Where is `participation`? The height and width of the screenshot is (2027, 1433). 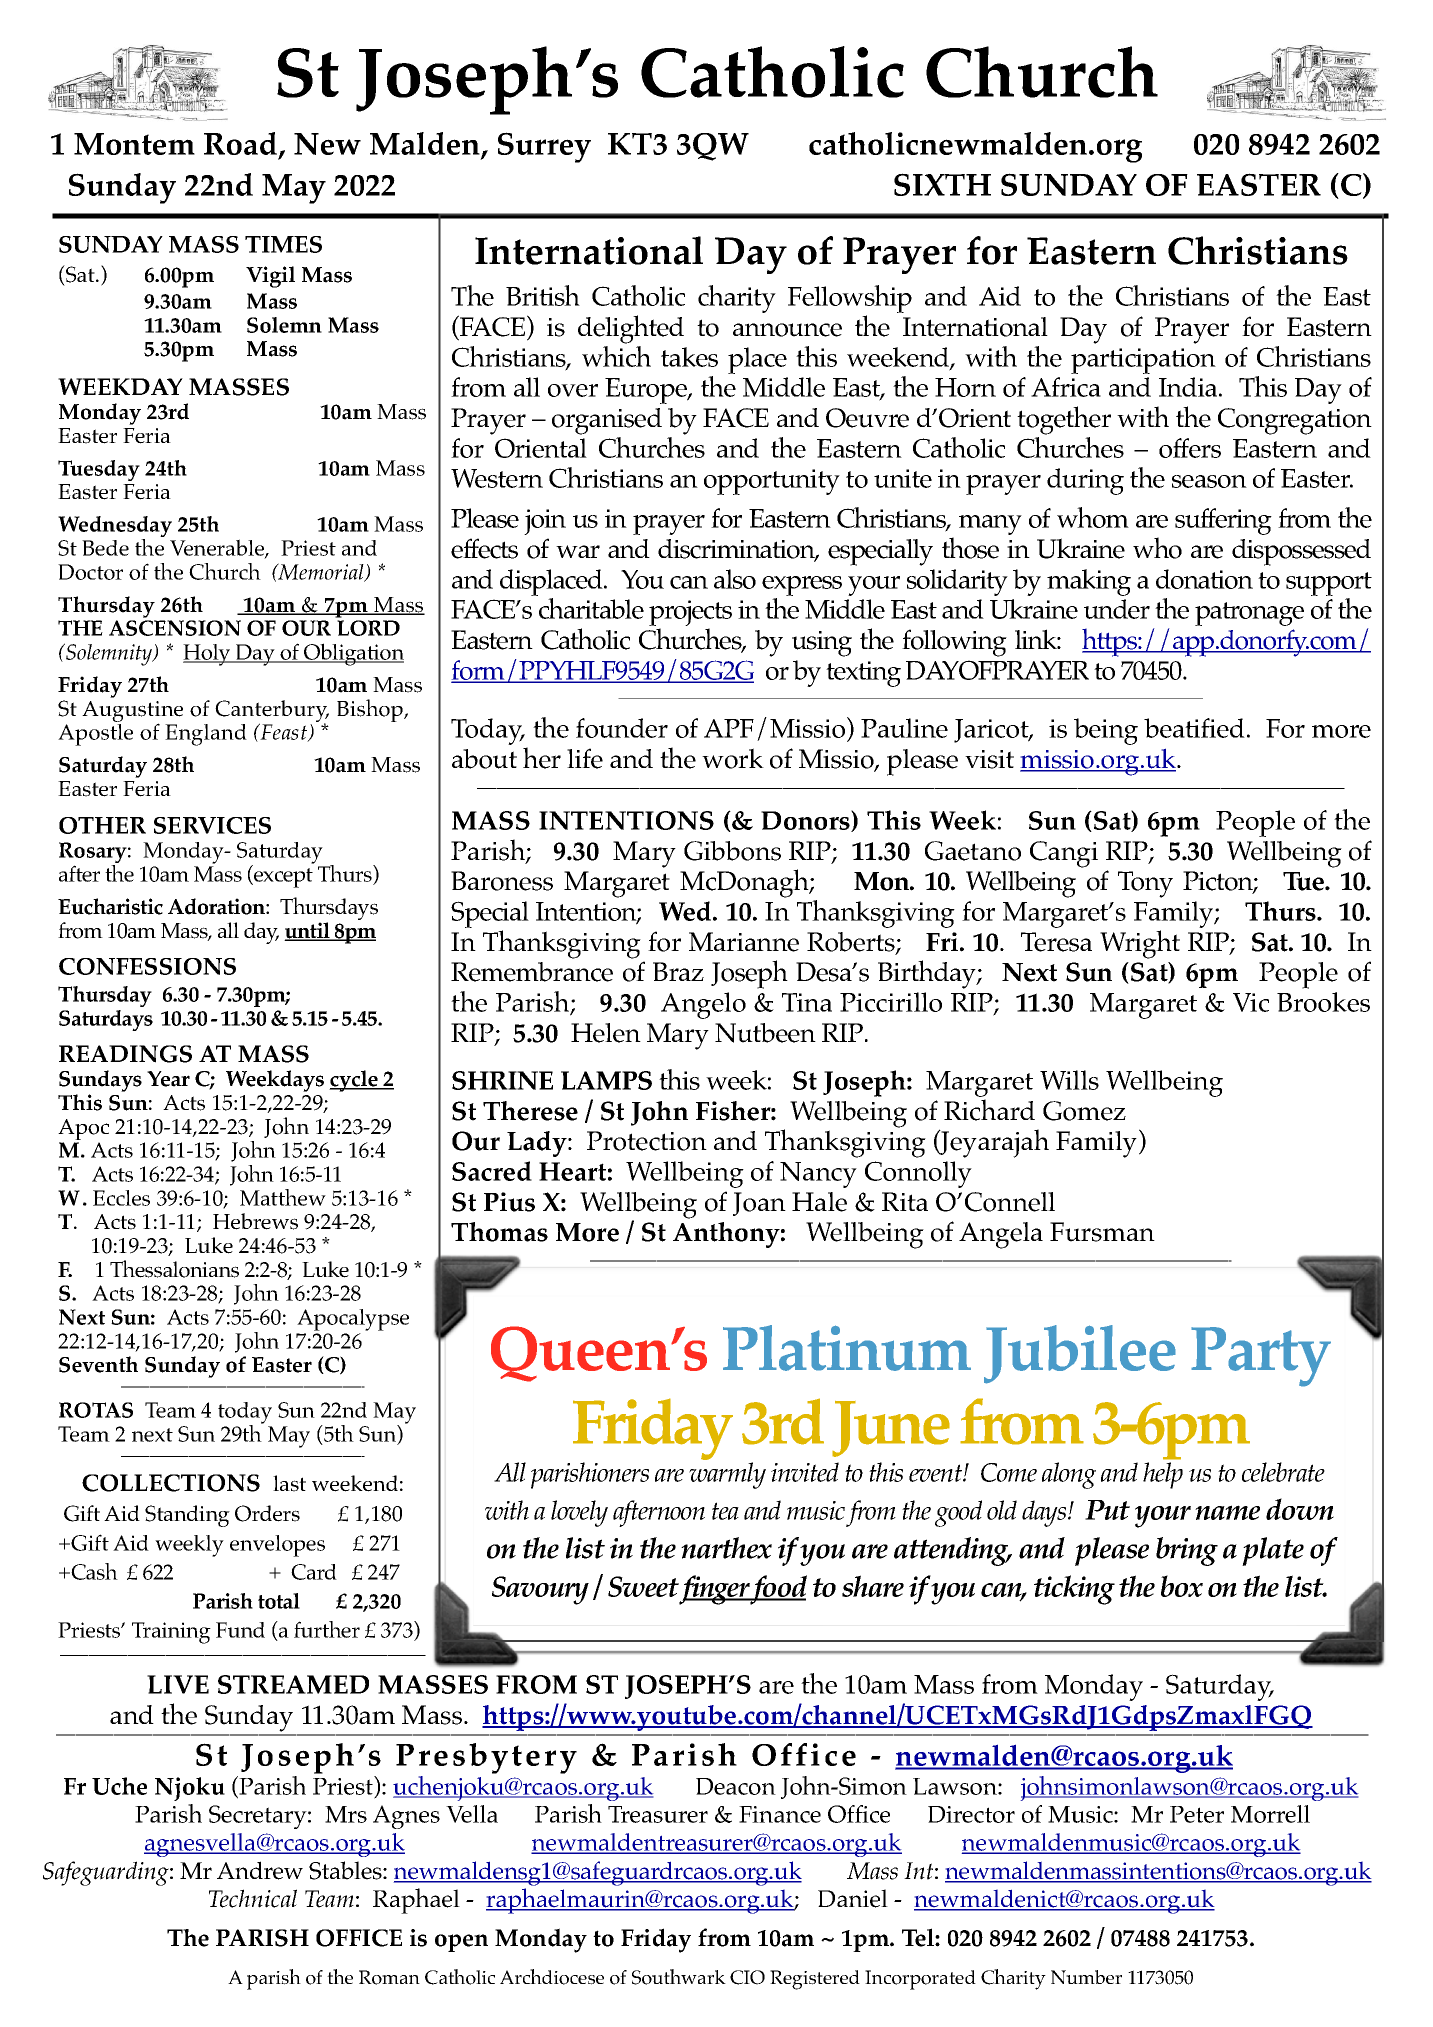 participation is located at coordinates (1143, 361).
